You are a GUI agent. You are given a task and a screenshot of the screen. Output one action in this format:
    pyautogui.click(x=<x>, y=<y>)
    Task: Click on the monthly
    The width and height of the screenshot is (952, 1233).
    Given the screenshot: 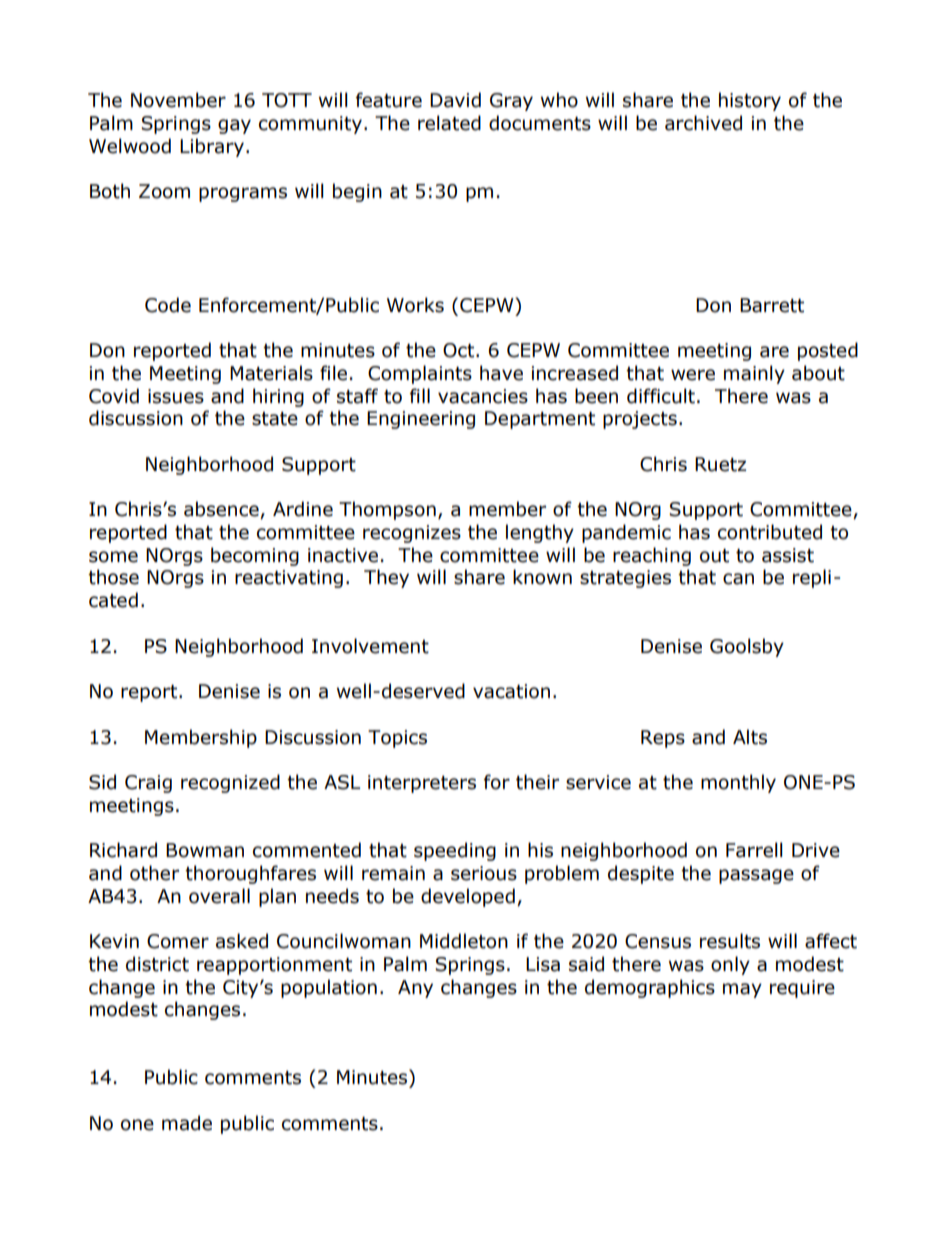 What is the action you would take?
    pyautogui.click(x=738, y=783)
